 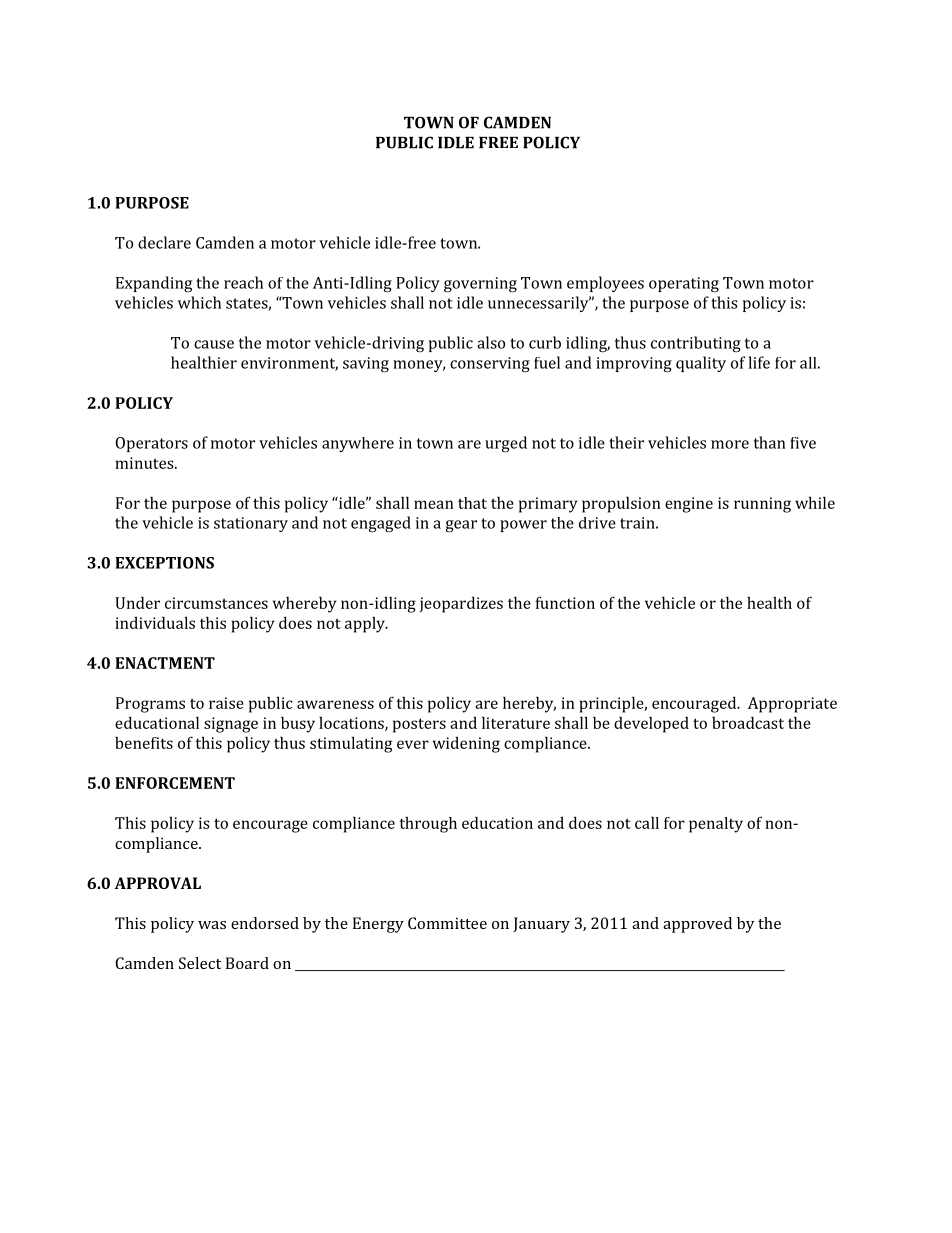 What do you see at coordinates (684, 285) in the image?
I see `operating` at bounding box center [684, 285].
